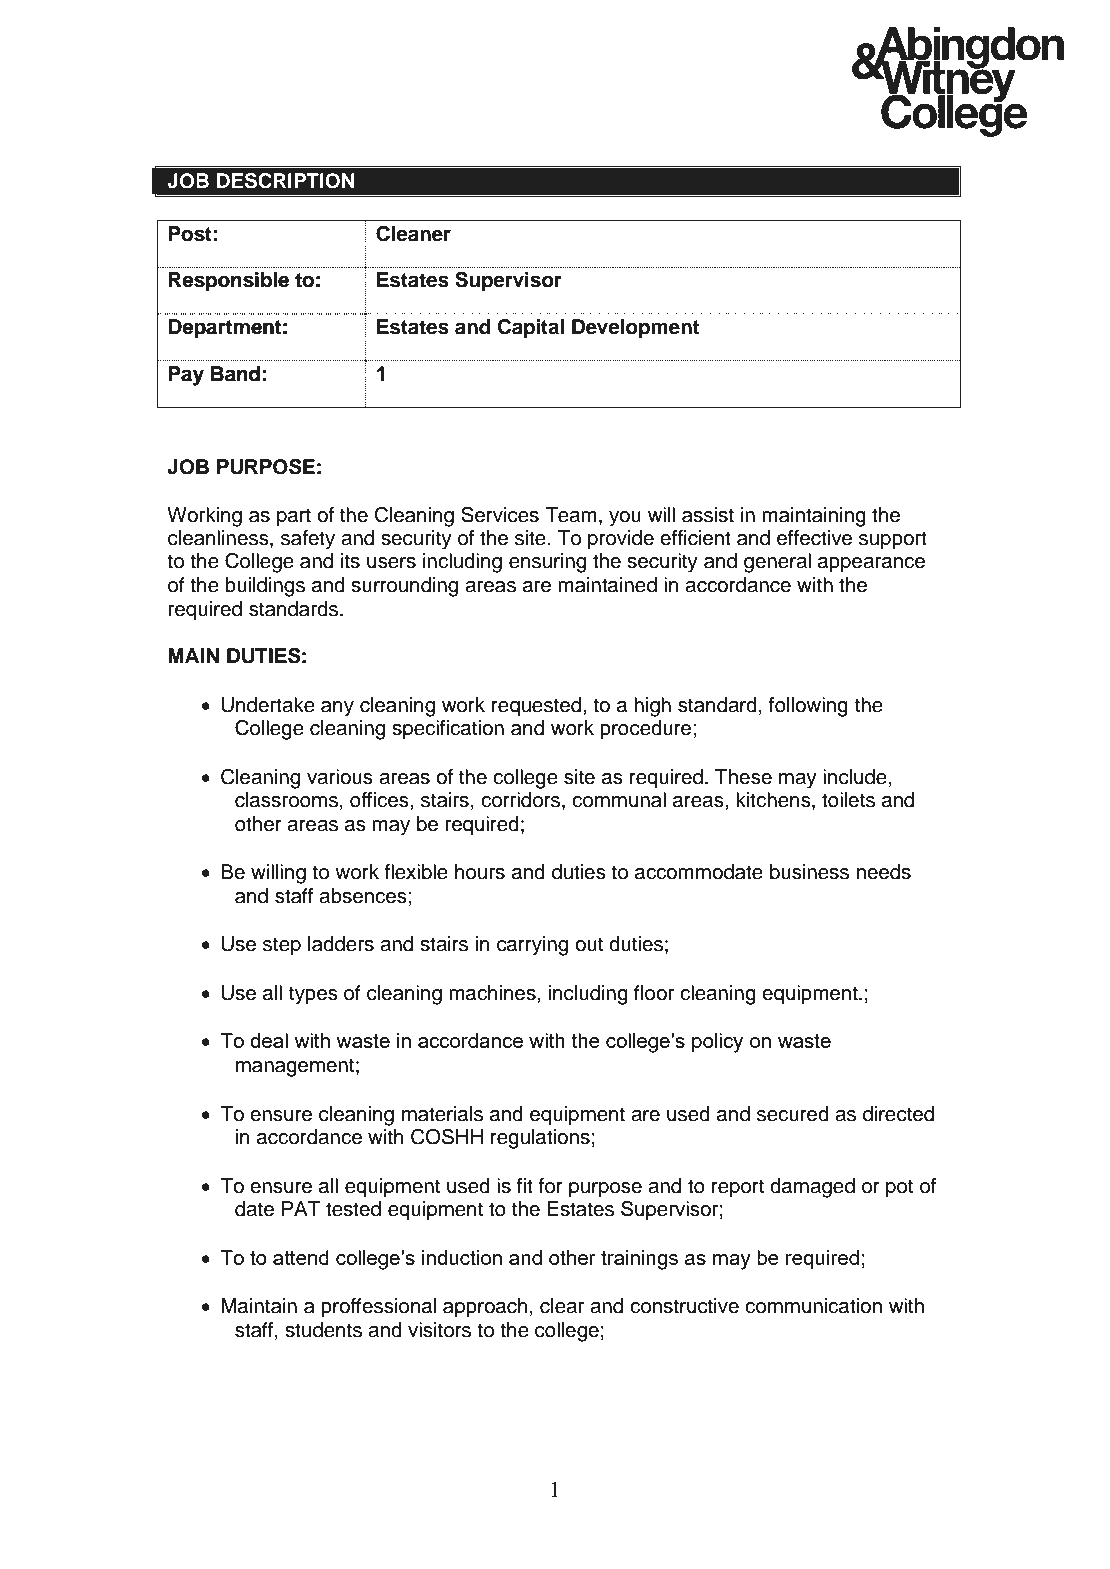 This screenshot has height=1569, width=1110. I want to click on effective, so click(814, 538).
